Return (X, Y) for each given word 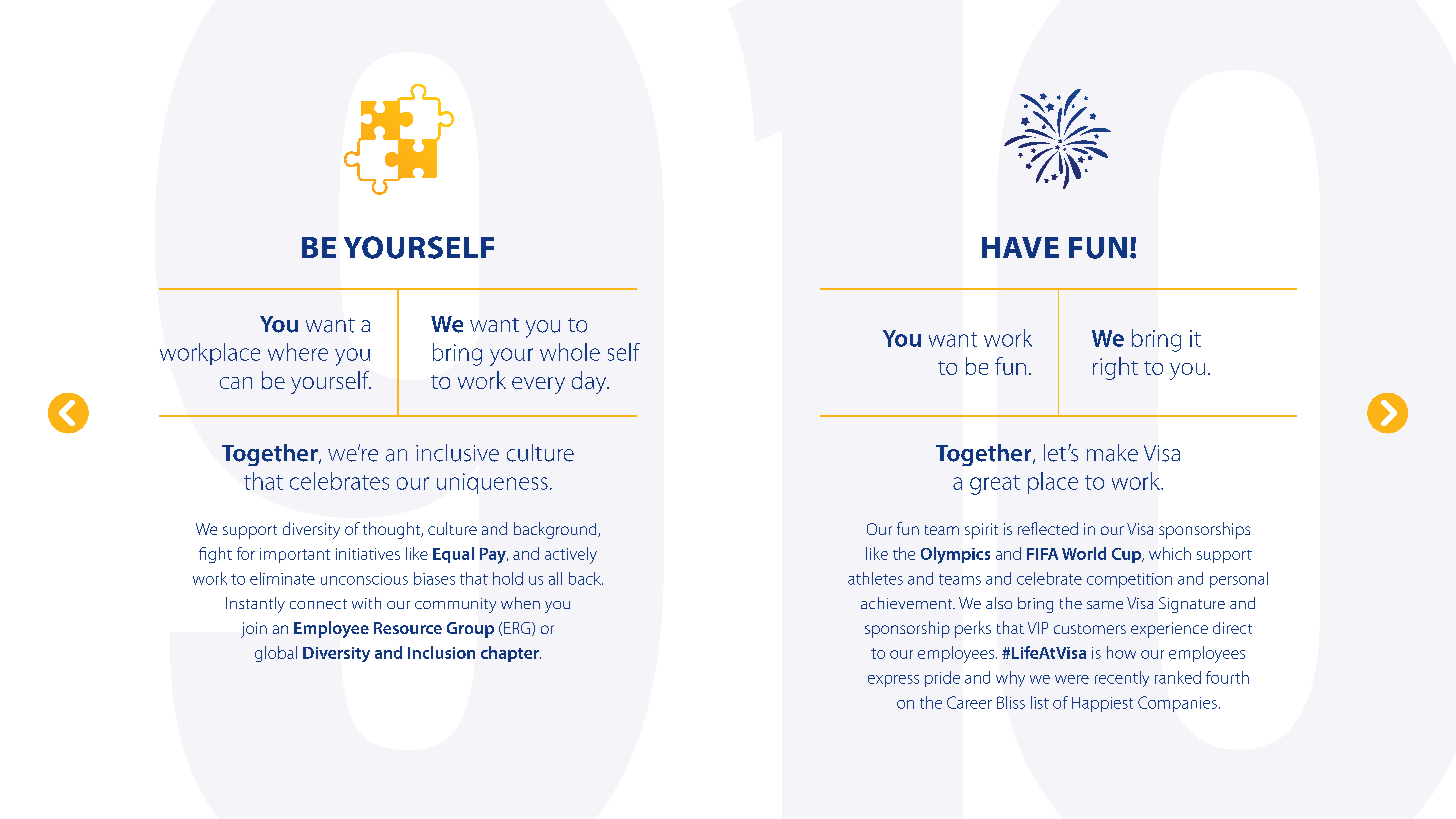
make (1112, 453)
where (298, 352)
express (893, 681)
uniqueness (492, 483)
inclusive (457, 453)
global (276, 654)
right (1115, 368)
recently (1122, 679)
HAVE (1020, 247)
